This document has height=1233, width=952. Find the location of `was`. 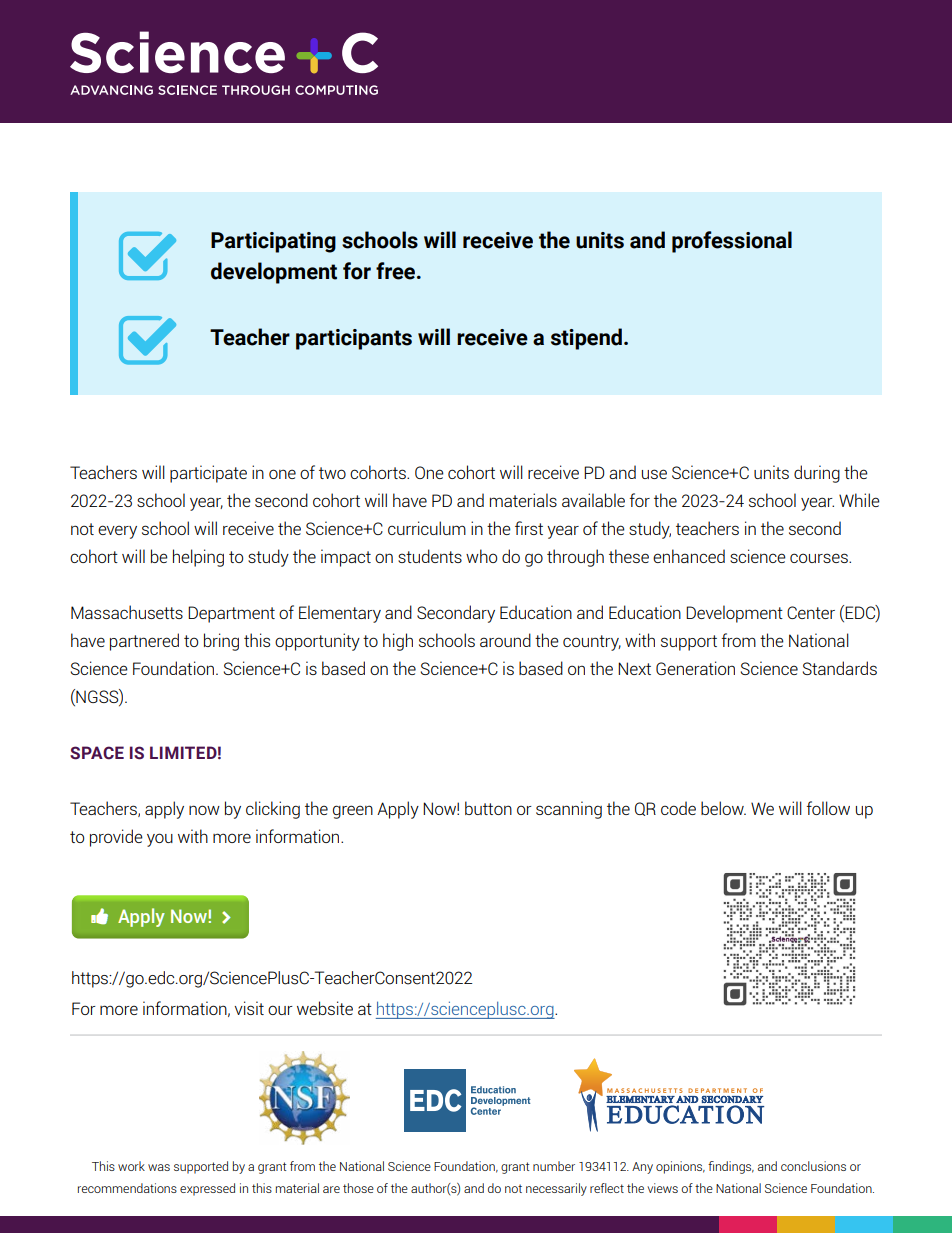

was is located at coordinates (159, 1167).
